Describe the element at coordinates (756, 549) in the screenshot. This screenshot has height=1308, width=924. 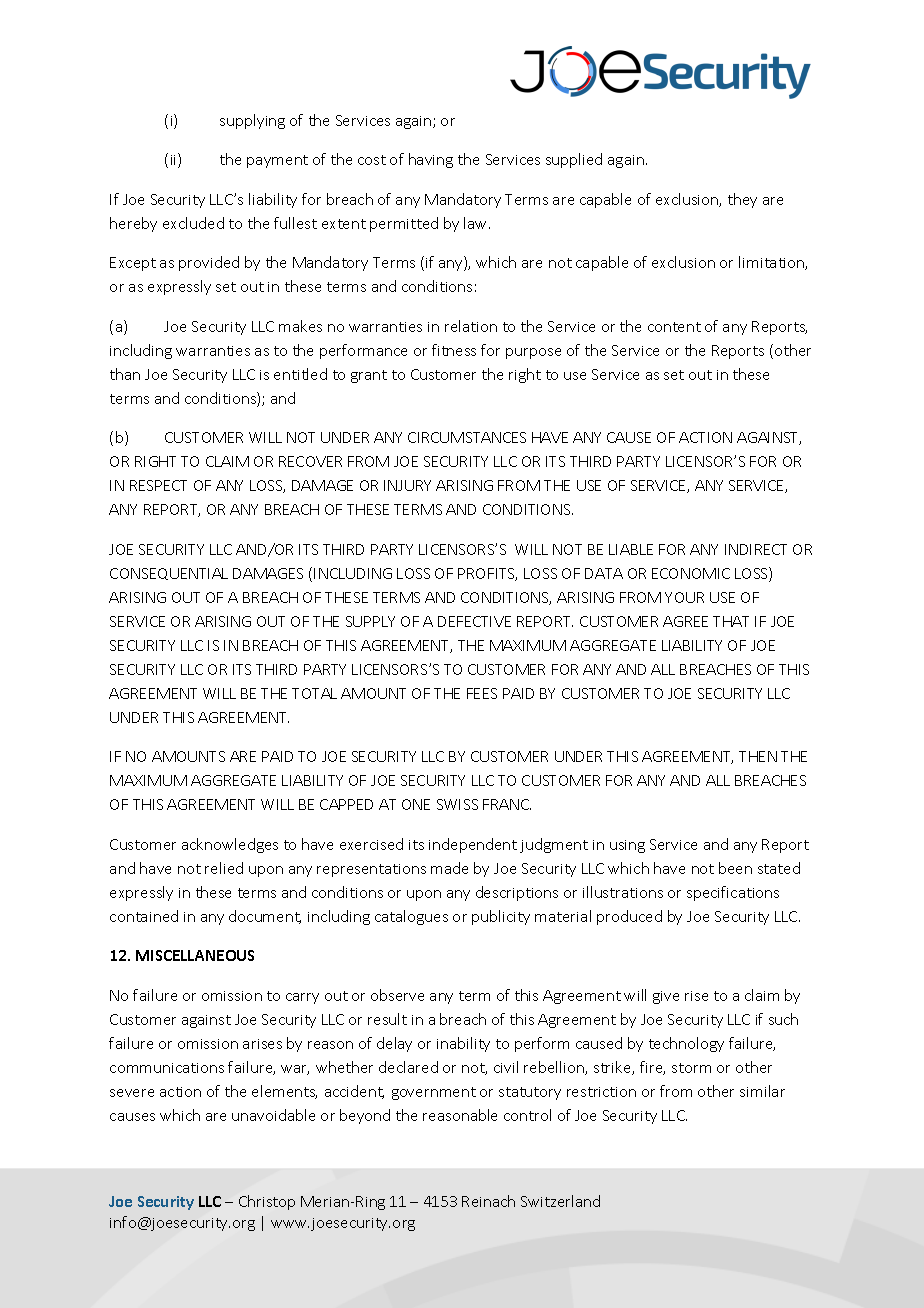
I see `INDIRECT` at that location.
